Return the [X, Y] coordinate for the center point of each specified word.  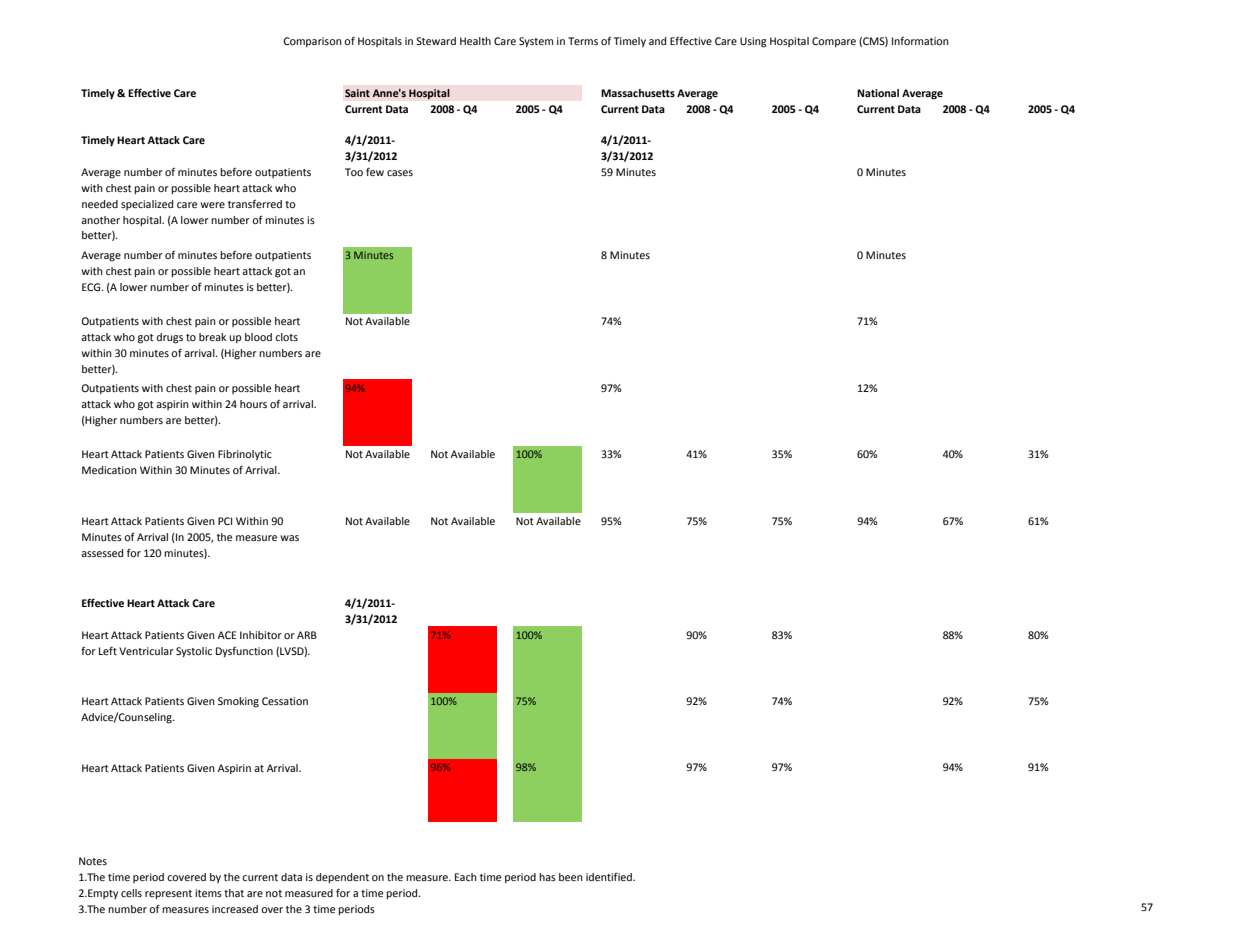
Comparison [312, 42]
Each [466, 877]
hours [253, 404]
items [208, 893]
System [536, 42]
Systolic [194, 652]
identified [610, 876]
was [289, 538]
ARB [307, 635]
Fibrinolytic [245, 455]
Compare [834, 42]
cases [400, 173]
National [878, 93]
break [212, 337]
